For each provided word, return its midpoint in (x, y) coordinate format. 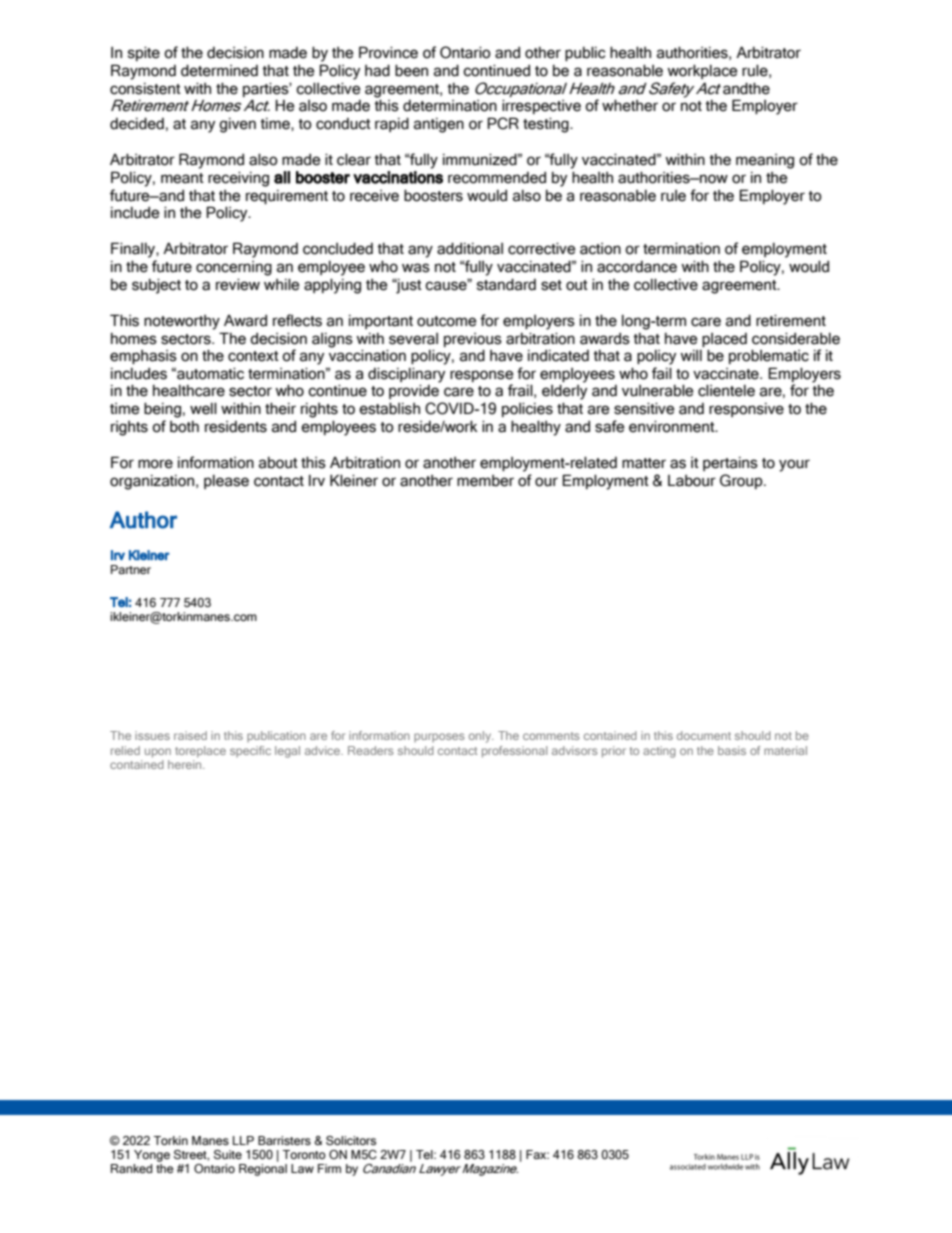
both (184, 427)
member (485, 481)
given (237, 125)
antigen (439, 125)
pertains (730, 464)
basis (732, 750)
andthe (746, 88)
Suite (228, 1154)
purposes (439, 738)
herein (186, 763)
